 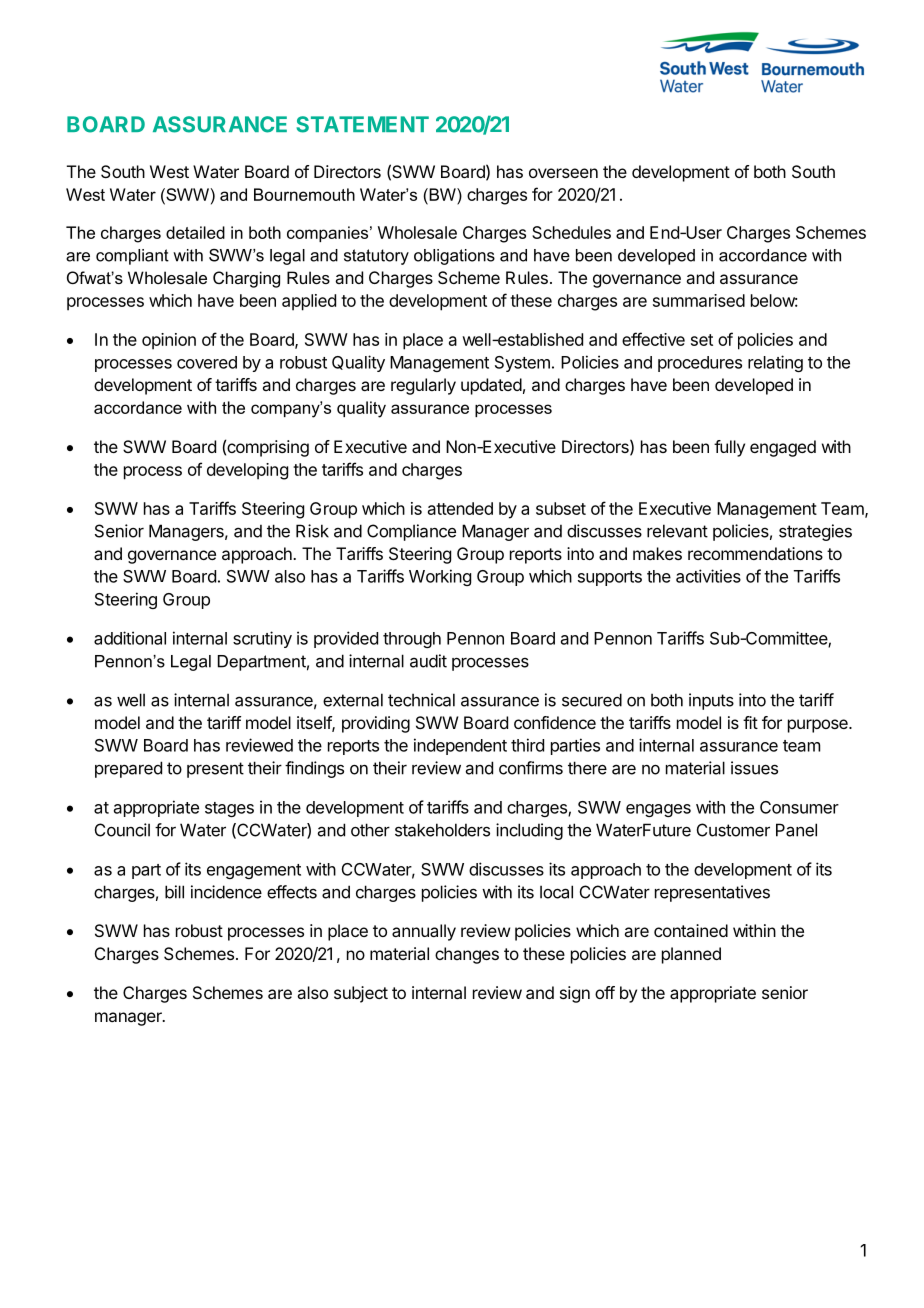 I want to click on Schedules, so click(x=571, y=232).
